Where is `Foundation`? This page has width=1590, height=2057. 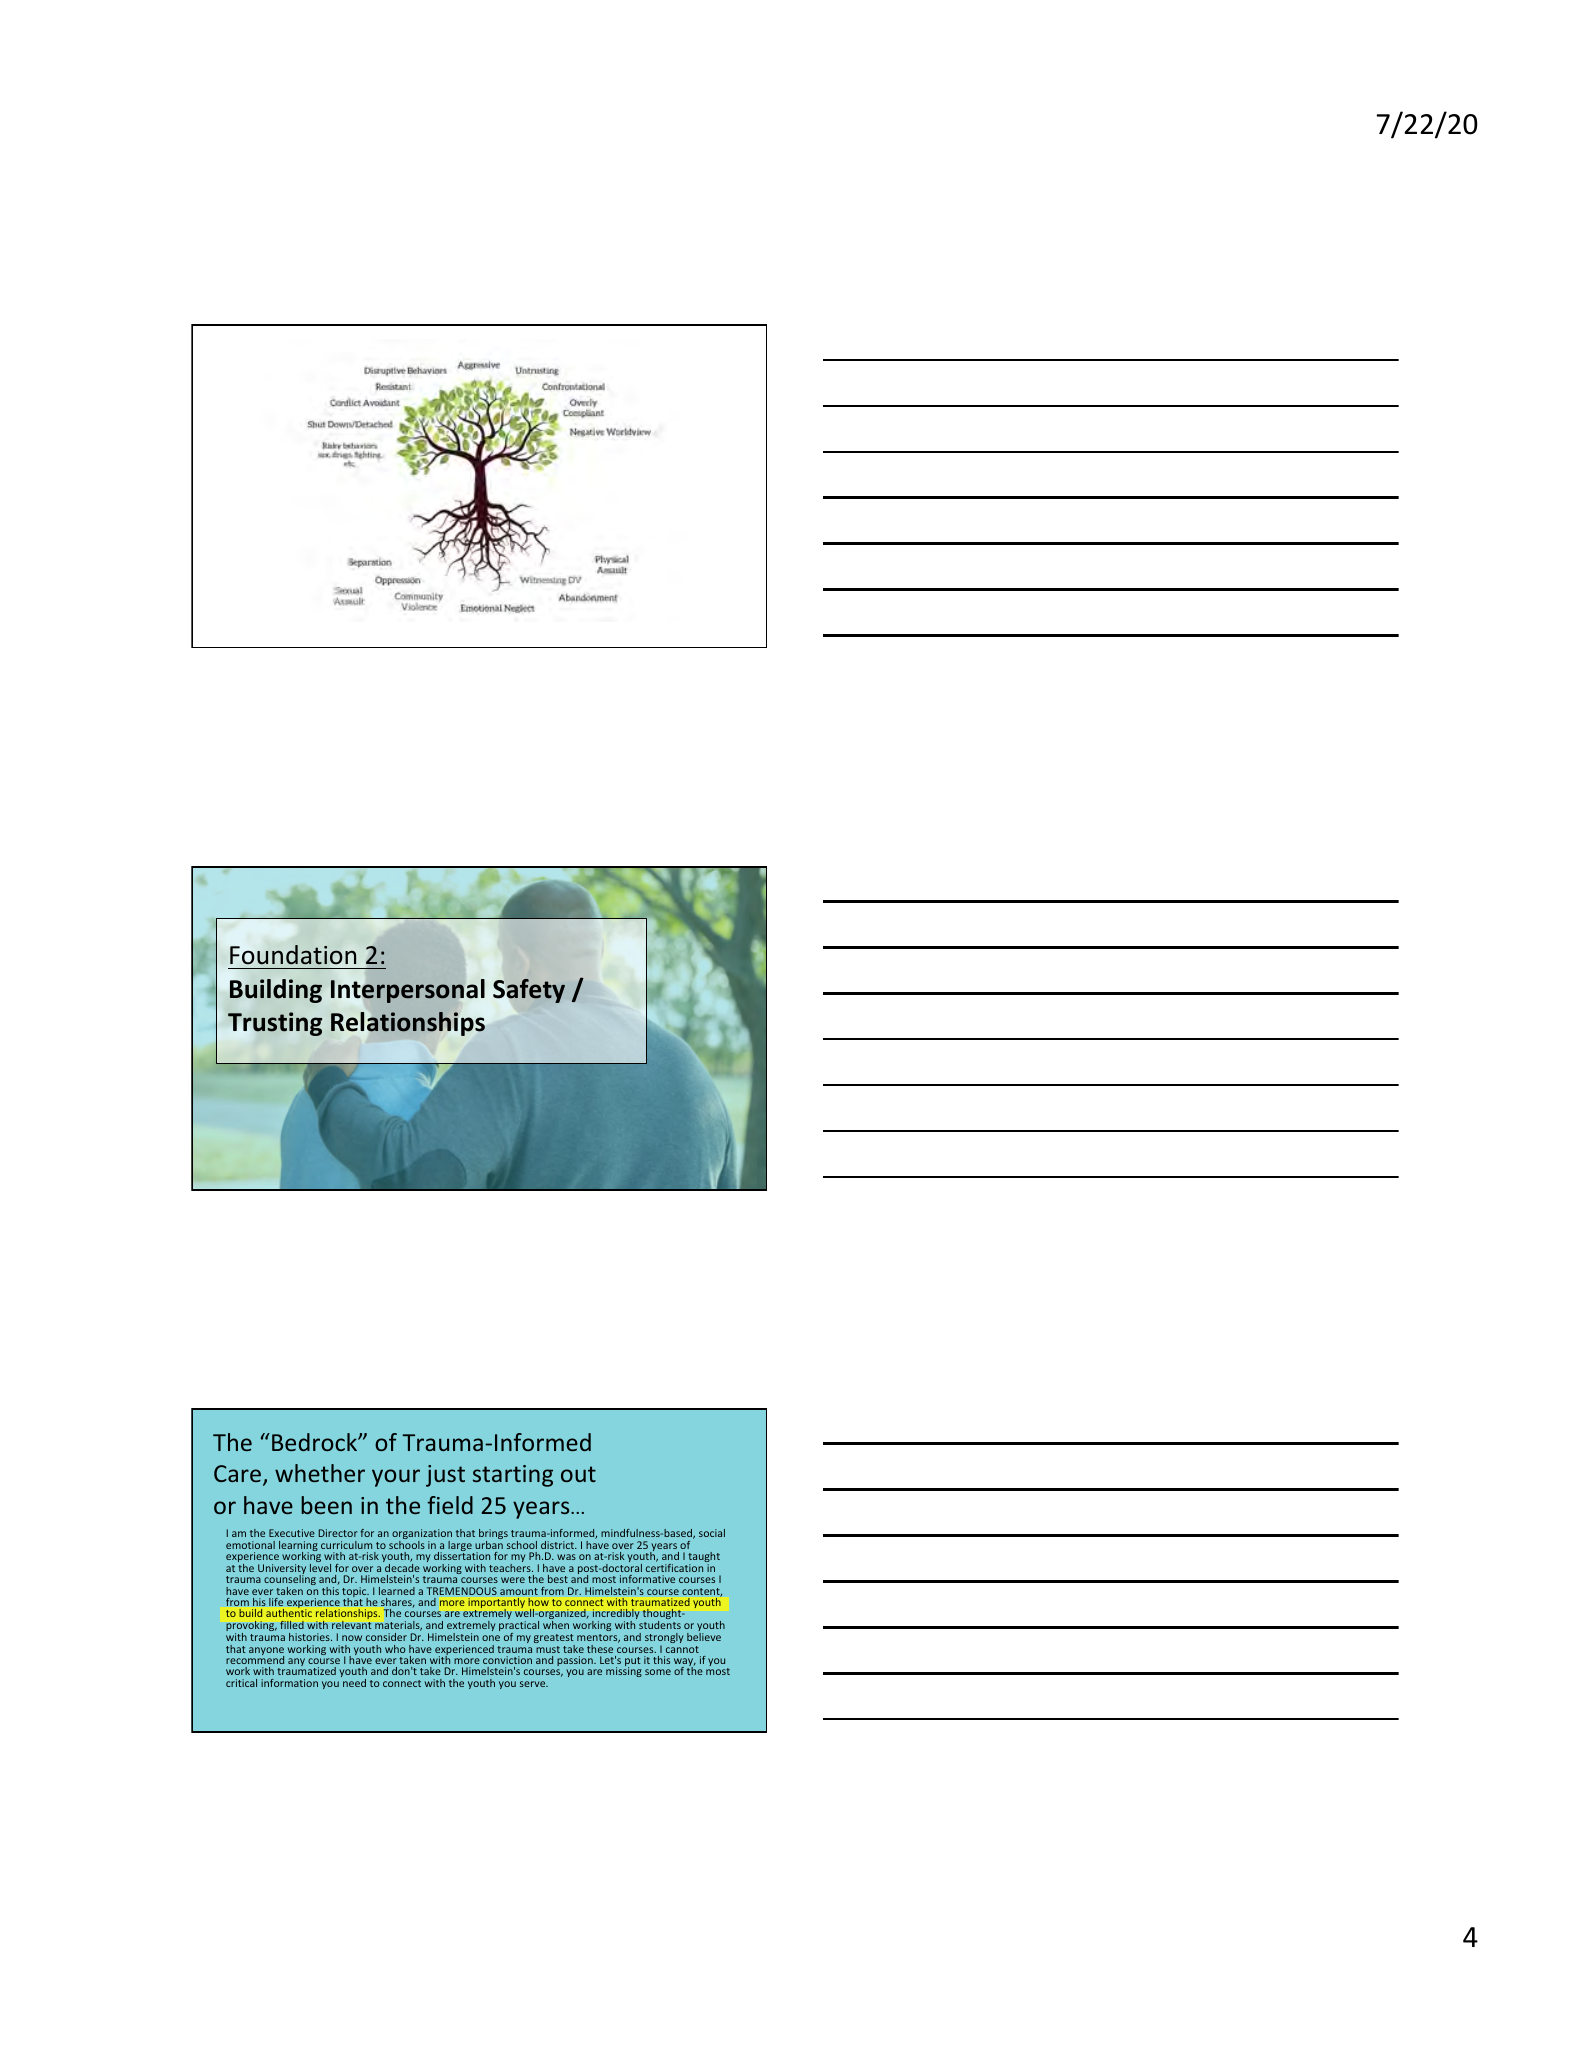
Foundation is located at coordinates (293, 955).
